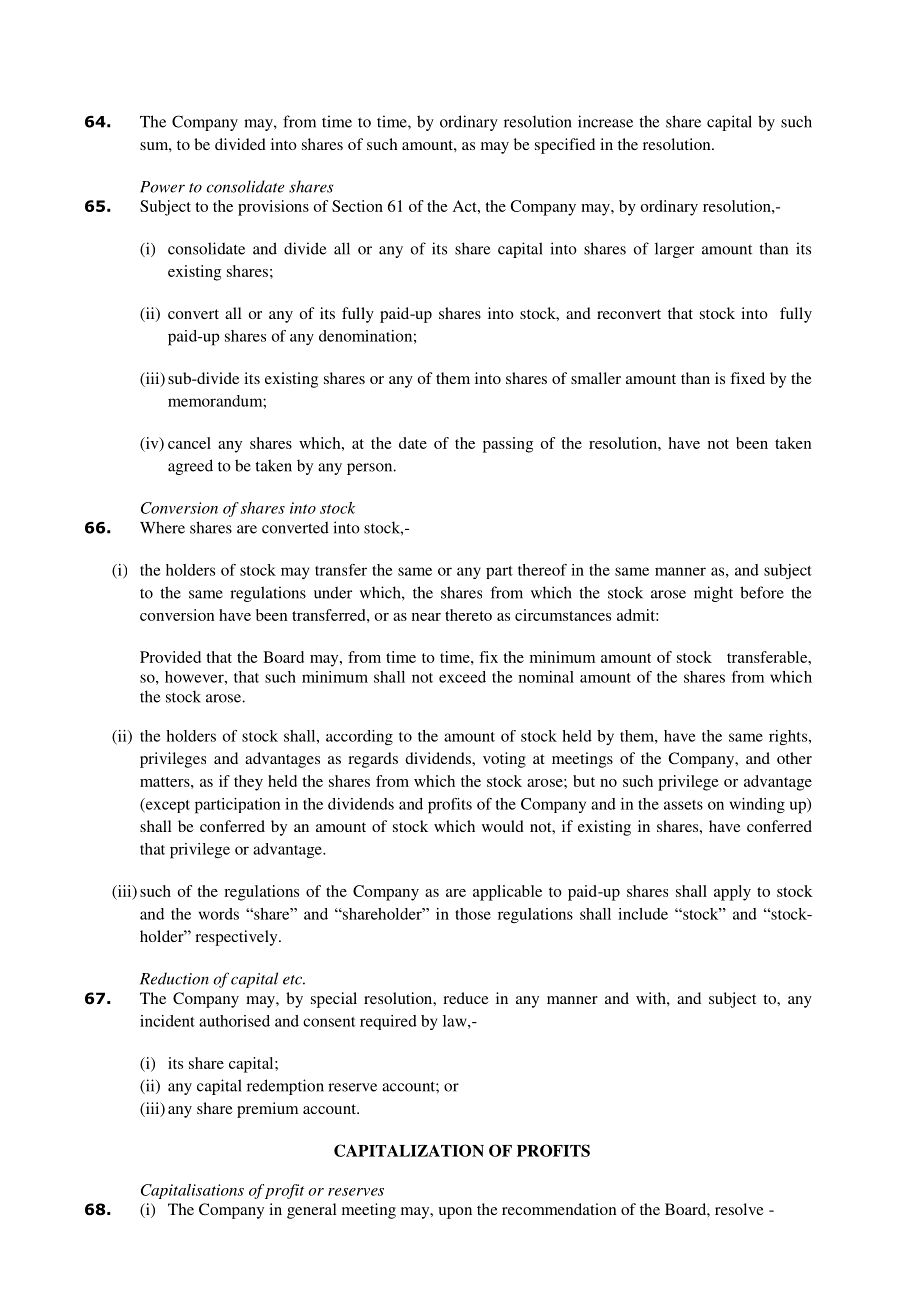  I want to click on specified, so click(565, 146).
